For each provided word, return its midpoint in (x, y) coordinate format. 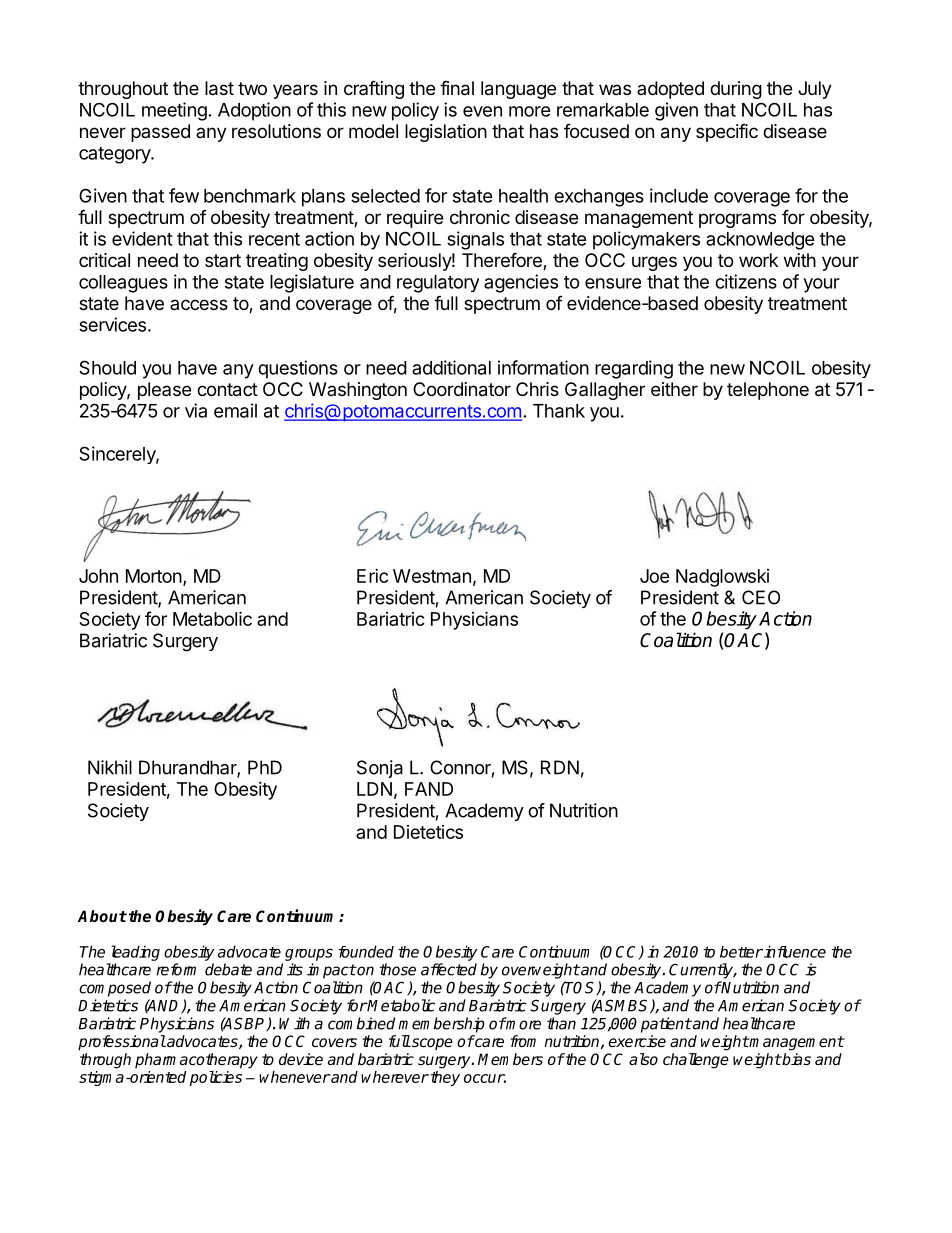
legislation (446, 133)
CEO (761, 597)
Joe (655, 576)
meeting (174, 111)
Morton (154, 576)
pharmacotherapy (196, 1061)
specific (727, 133)
